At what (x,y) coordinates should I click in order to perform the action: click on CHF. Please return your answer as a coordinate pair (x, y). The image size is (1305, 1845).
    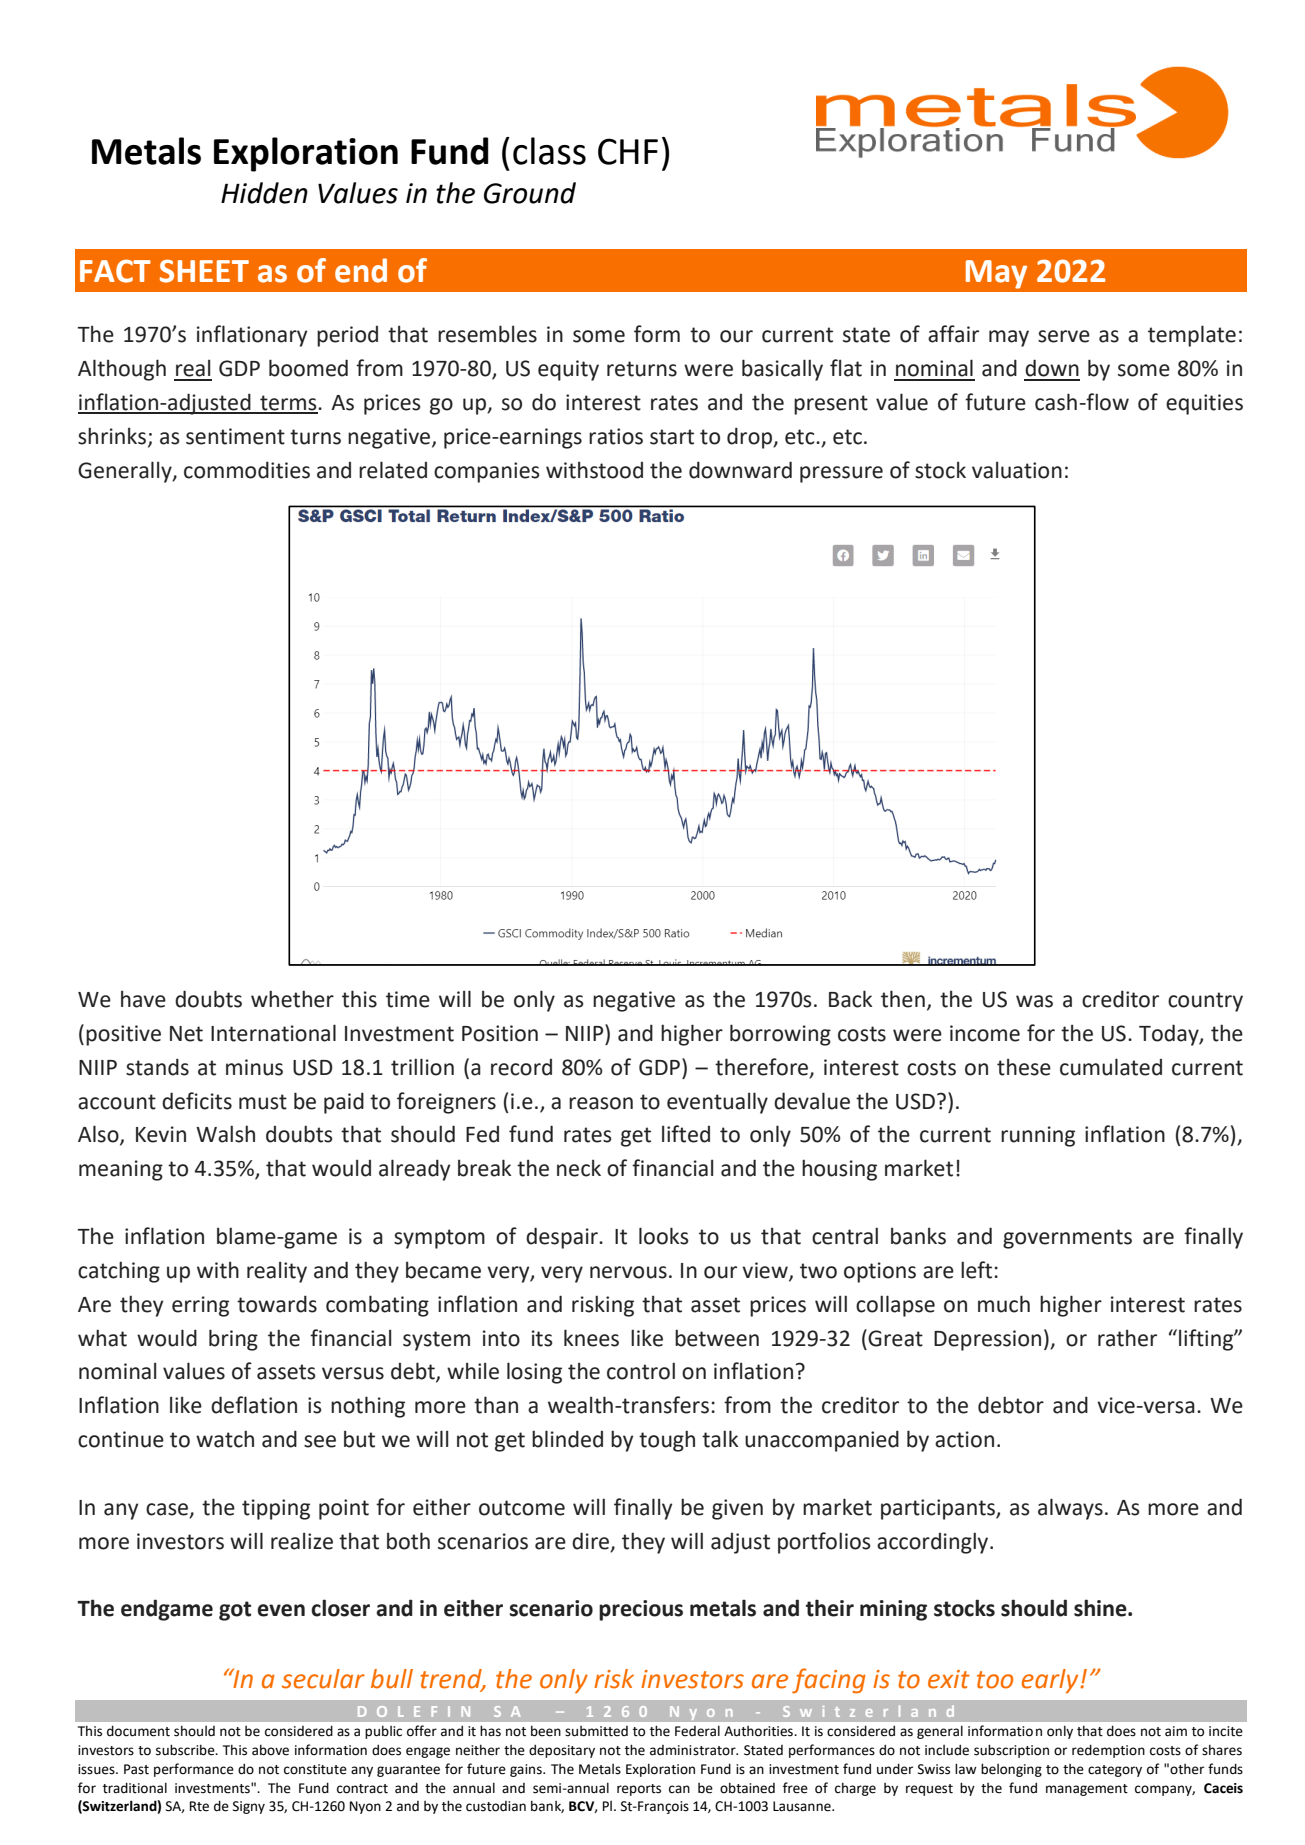
    Looking at the image, I should click on (628, 151).
